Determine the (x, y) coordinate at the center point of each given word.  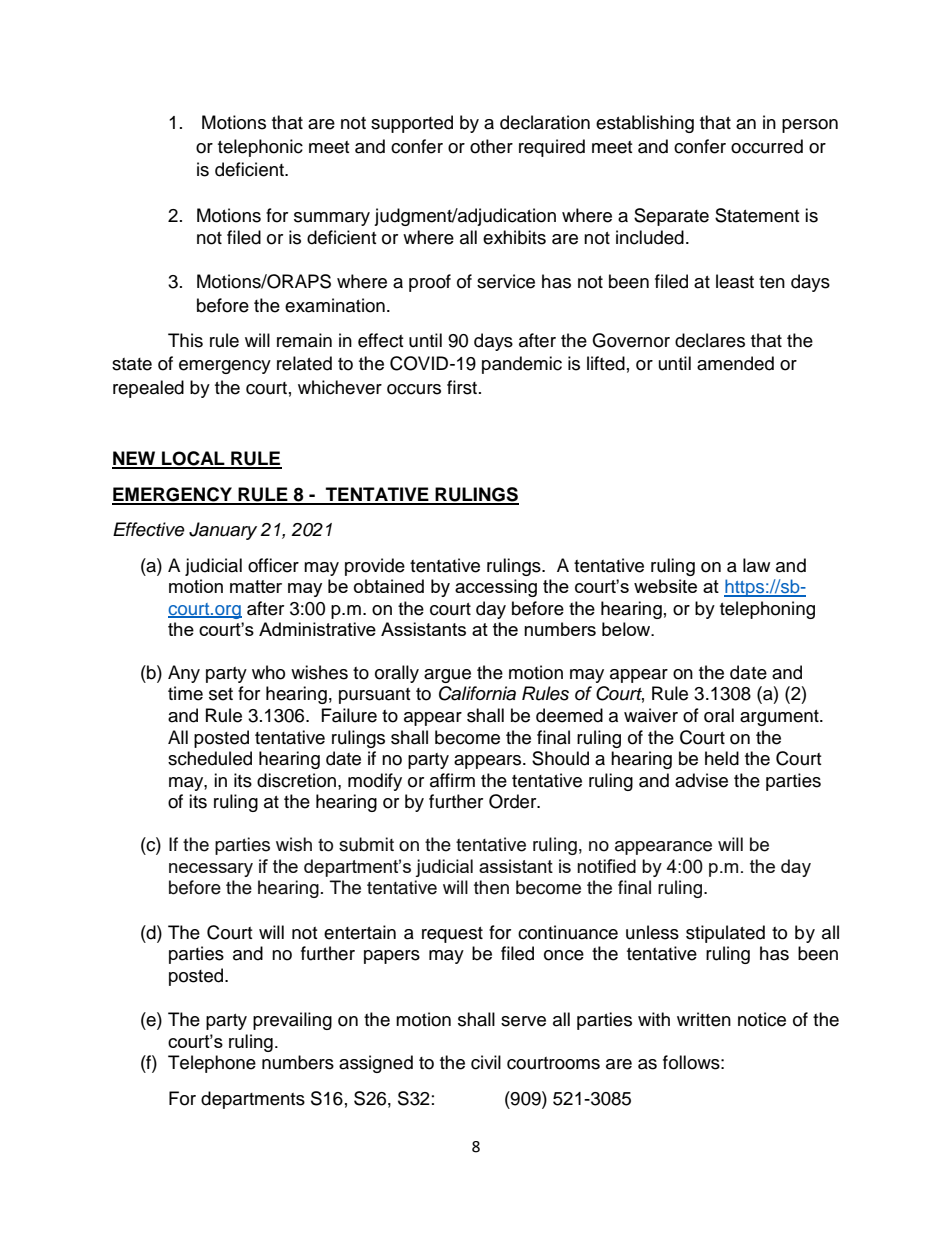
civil (486, 1062)
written (704, 1019)
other (491, 146)
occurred (767, 146)
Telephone (212, 1064)
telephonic (260, 148)
